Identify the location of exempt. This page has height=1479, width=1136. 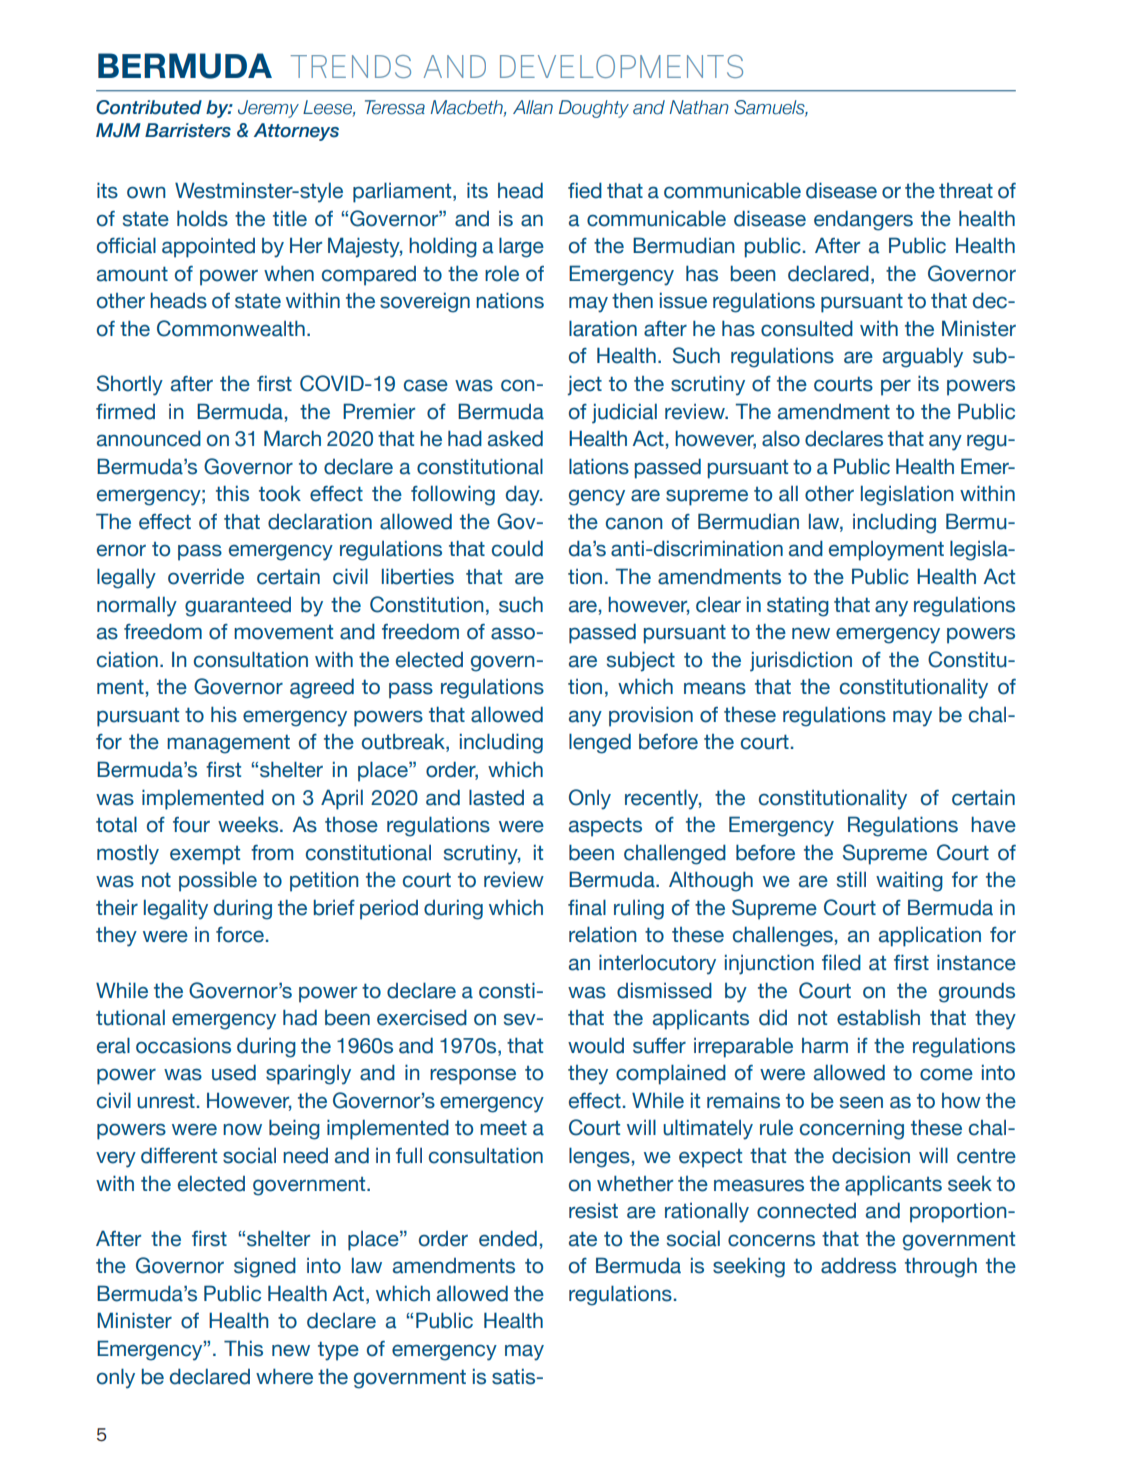
(205, 855).
